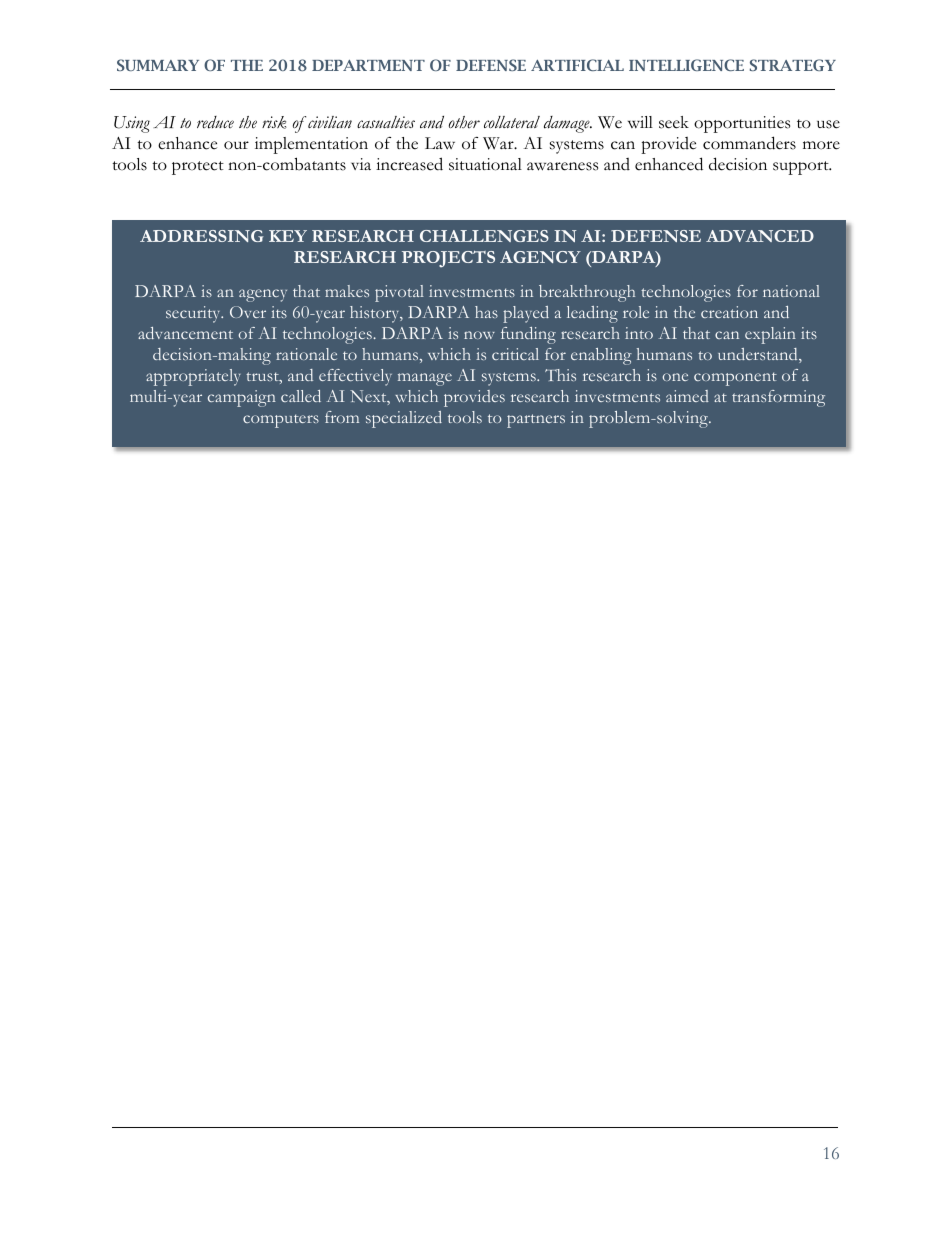 The width and height of the screenshot is (952, 1233). What do you see at coordinates (536, 421) in the screenshot?
I see `partners` at bounding box center [536, 421].
